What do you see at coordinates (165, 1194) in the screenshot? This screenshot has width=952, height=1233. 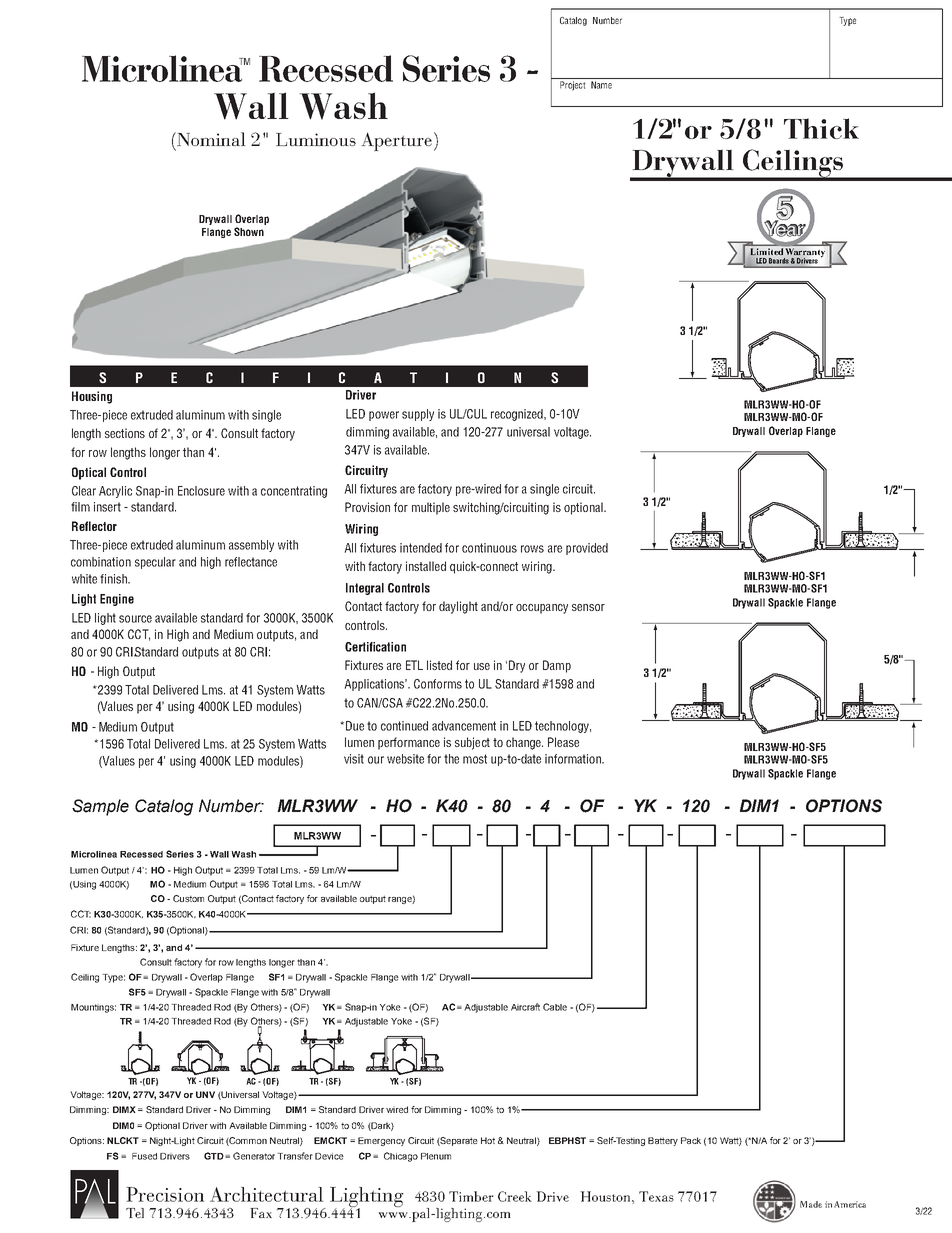 I see `Precision` at bounding box center [165, 1194].
